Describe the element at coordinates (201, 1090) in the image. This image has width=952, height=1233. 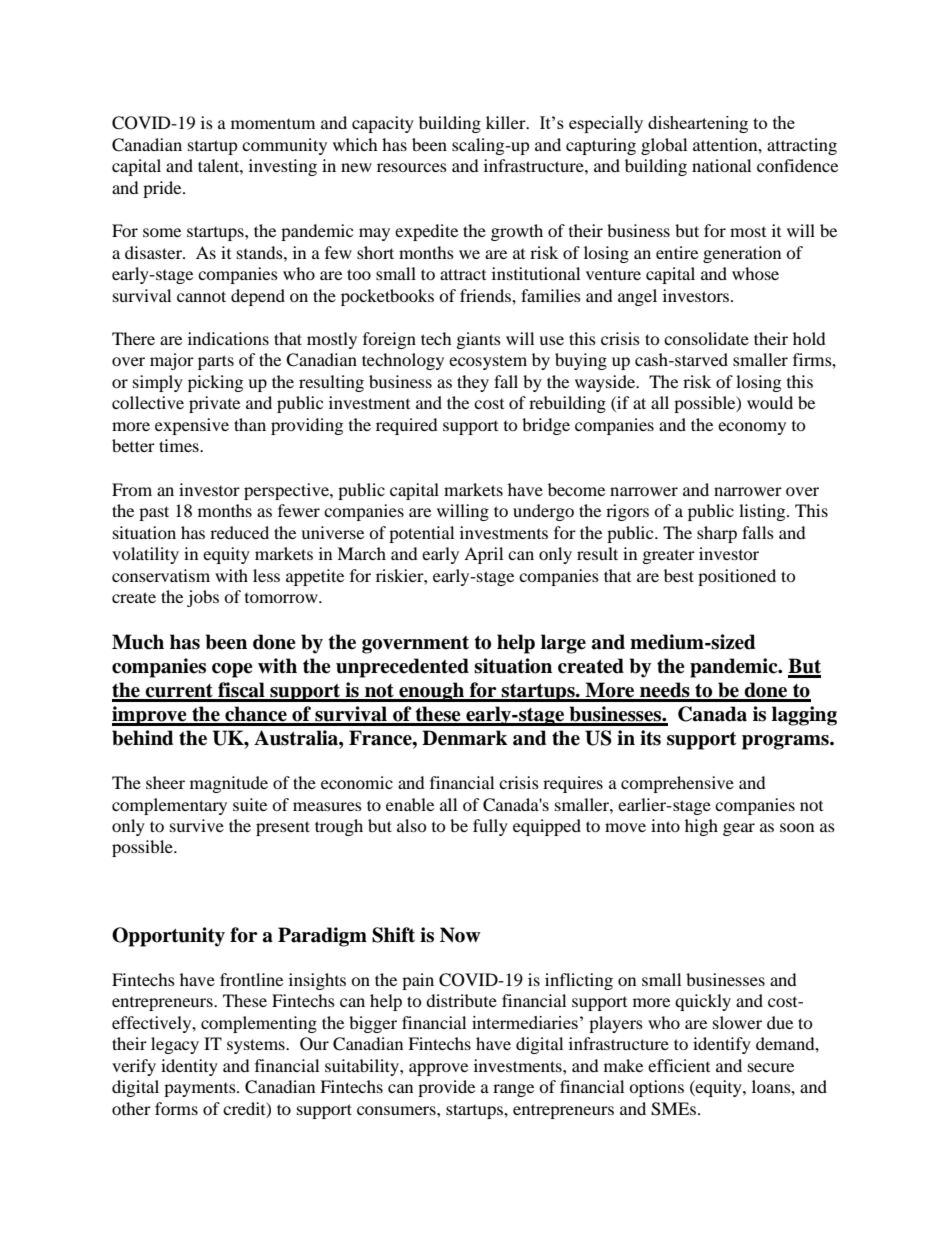
I see `payments` at that location.
